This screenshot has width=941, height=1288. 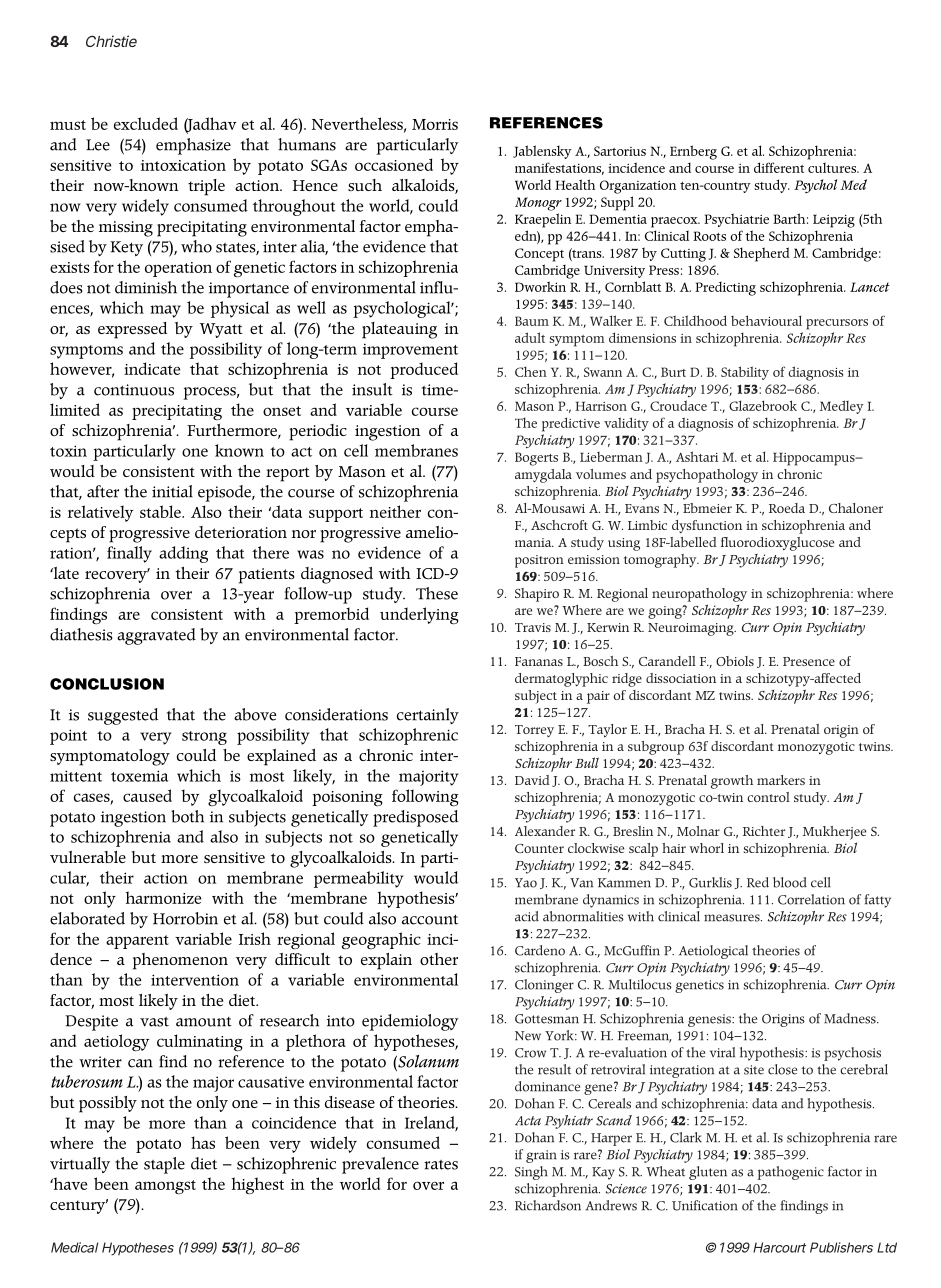 What do you see at coordinates (430, 919) in the screenshot?
I see `account` at bounding box center [430, 919].
